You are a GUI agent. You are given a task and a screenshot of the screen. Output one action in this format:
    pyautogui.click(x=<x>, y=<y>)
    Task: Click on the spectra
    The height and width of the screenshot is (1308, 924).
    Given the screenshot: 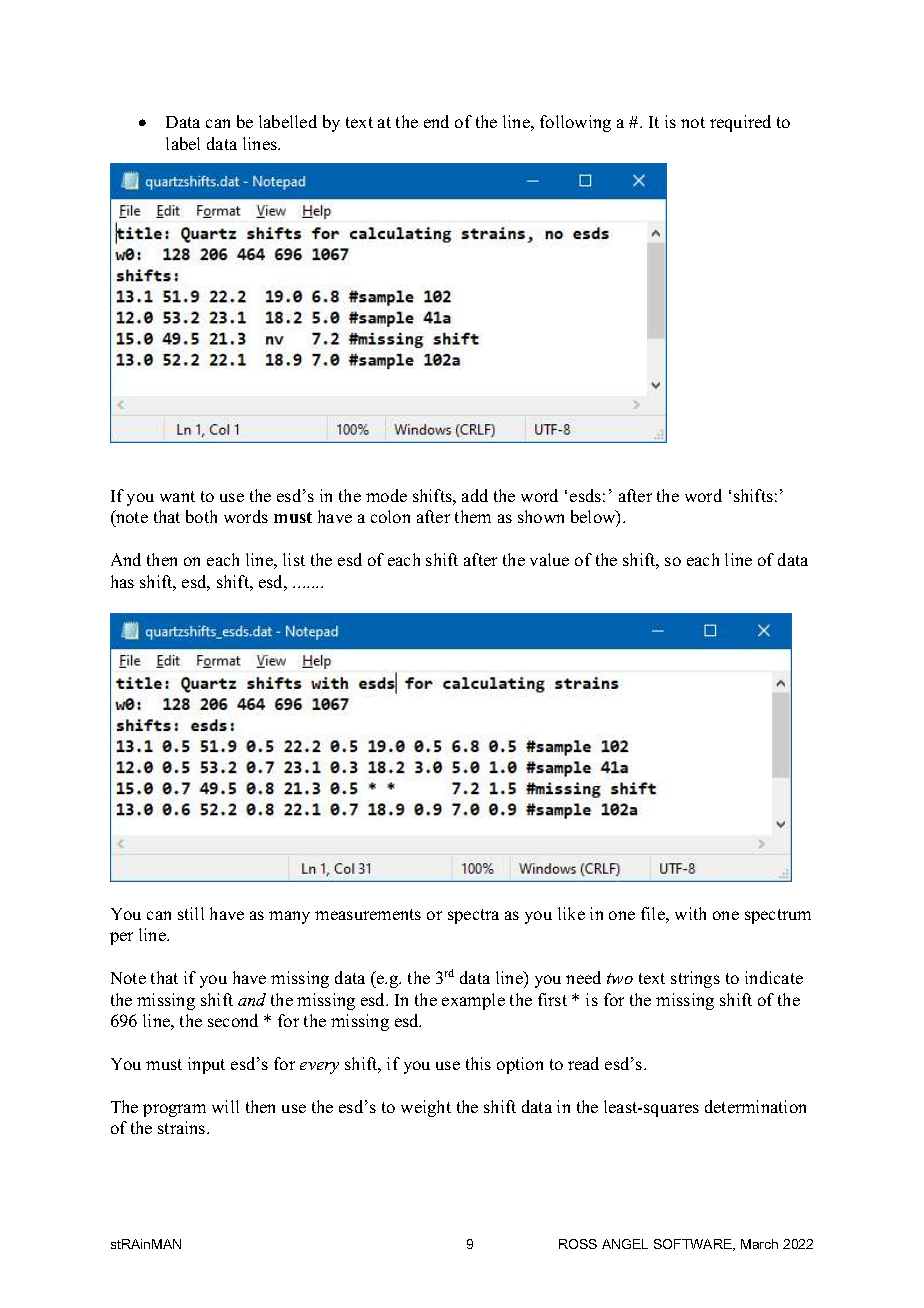 What is the action you would take?
    pyautogui.click(x=473, y=916)
